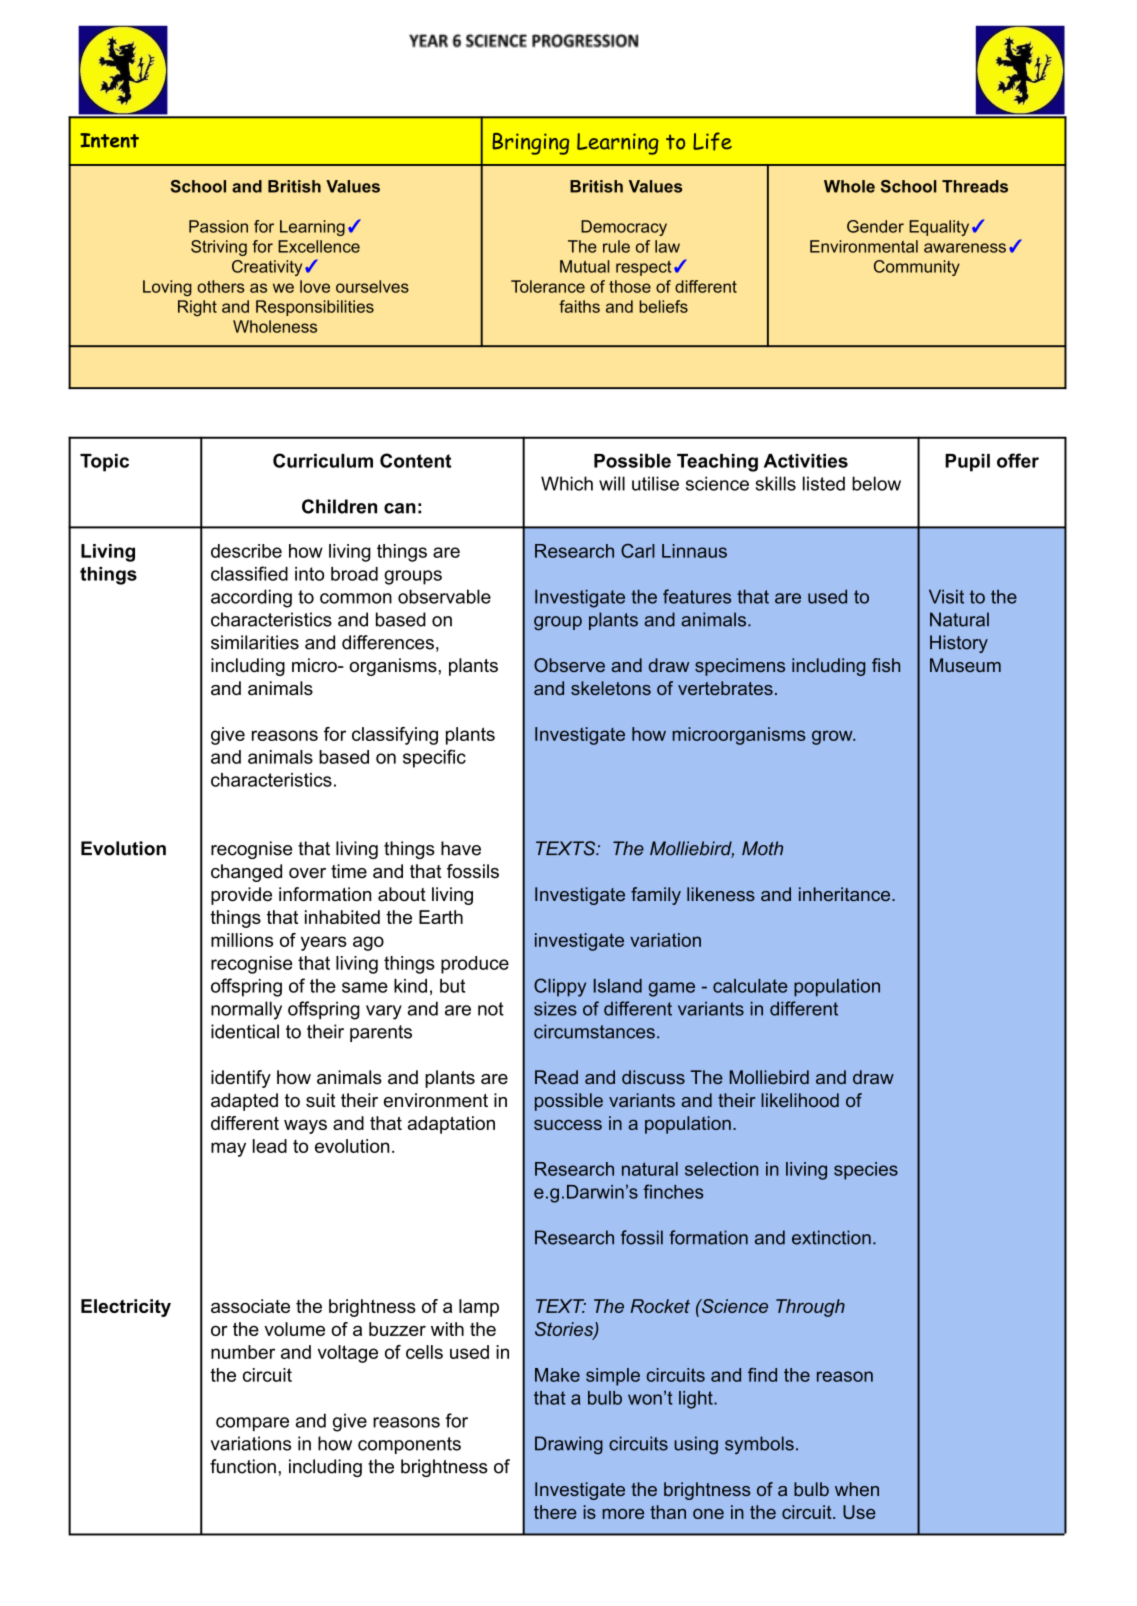 This screenshot has height=1606, width=1137. I want to click on changed, so click(246, 873).
